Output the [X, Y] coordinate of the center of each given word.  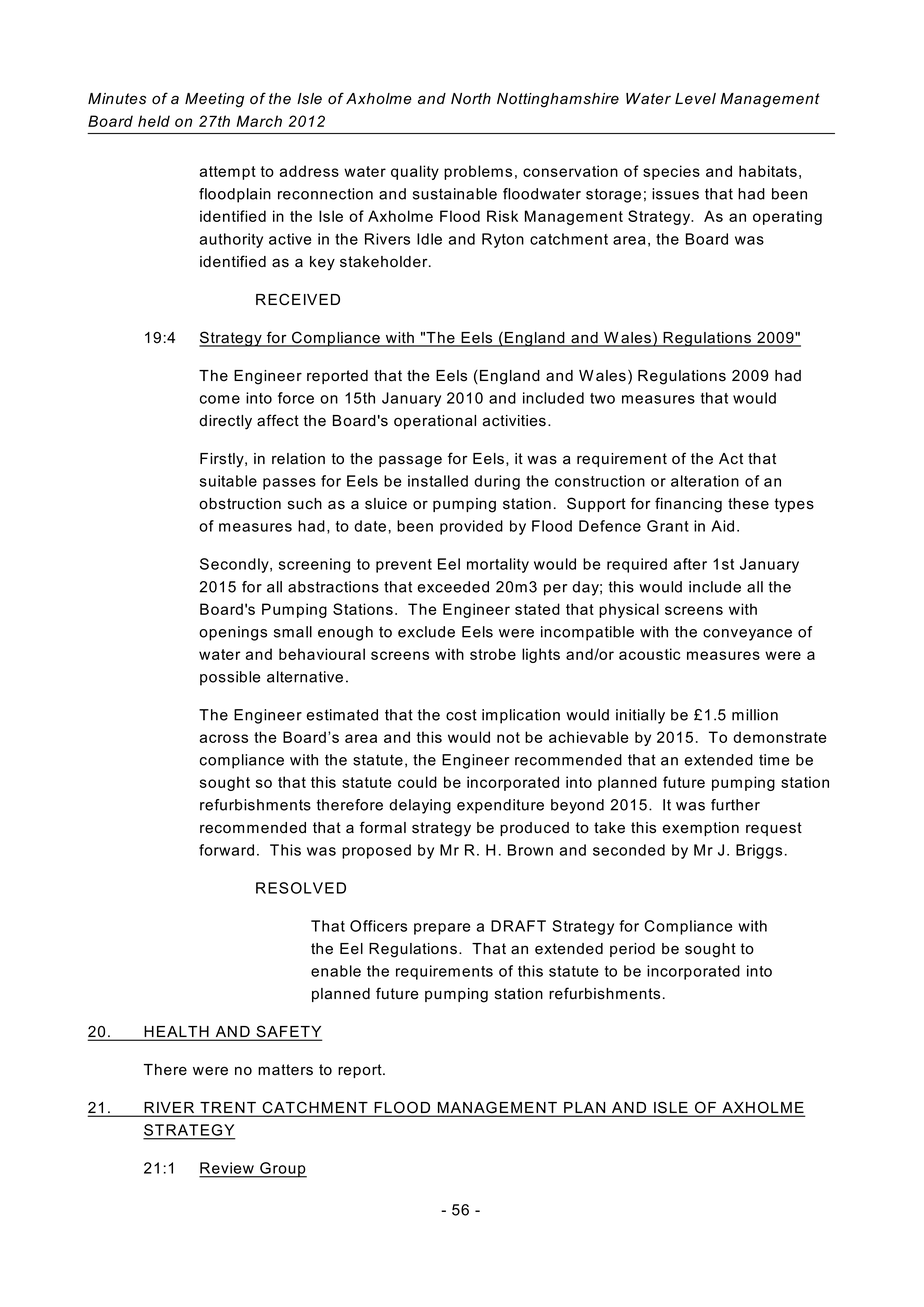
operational [435, 422]
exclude [426, 632]
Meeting [214, 100]
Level [695, 99]
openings [233, 633]
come [220, 399]
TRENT [228, 1109]
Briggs [759, 851]
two [602, 398]
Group [282, 1170]
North [471, 99]
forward [226, 850]
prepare [442, 929]
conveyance [747, 635]
